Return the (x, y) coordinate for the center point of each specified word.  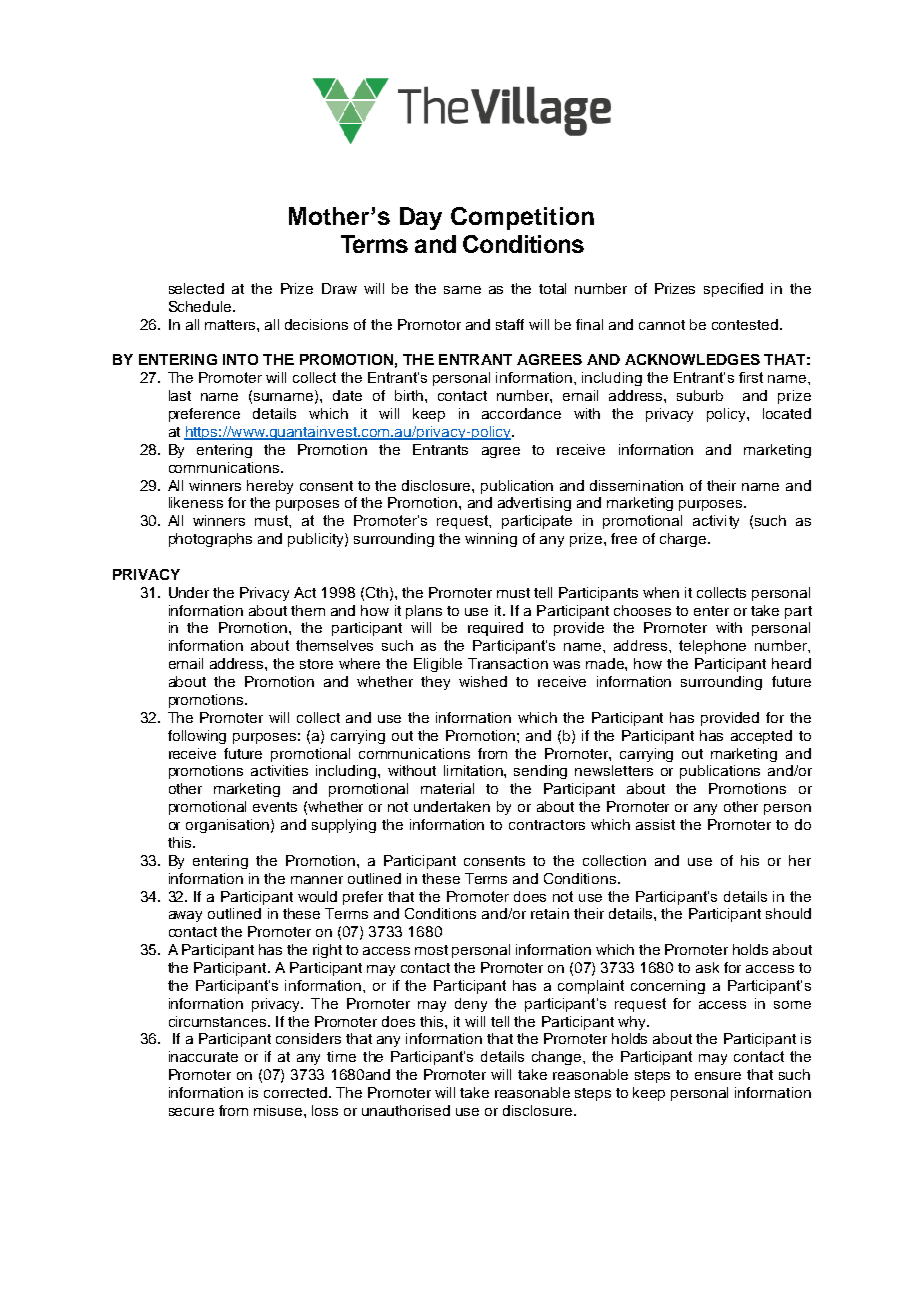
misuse (279, 1110)
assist (655, 824)
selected (196, 288)
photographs (210, 540)
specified (733, 290)
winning (491, 540)
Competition (522, 218)
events (275, 807)
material (447, 788)
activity (716, 522)
